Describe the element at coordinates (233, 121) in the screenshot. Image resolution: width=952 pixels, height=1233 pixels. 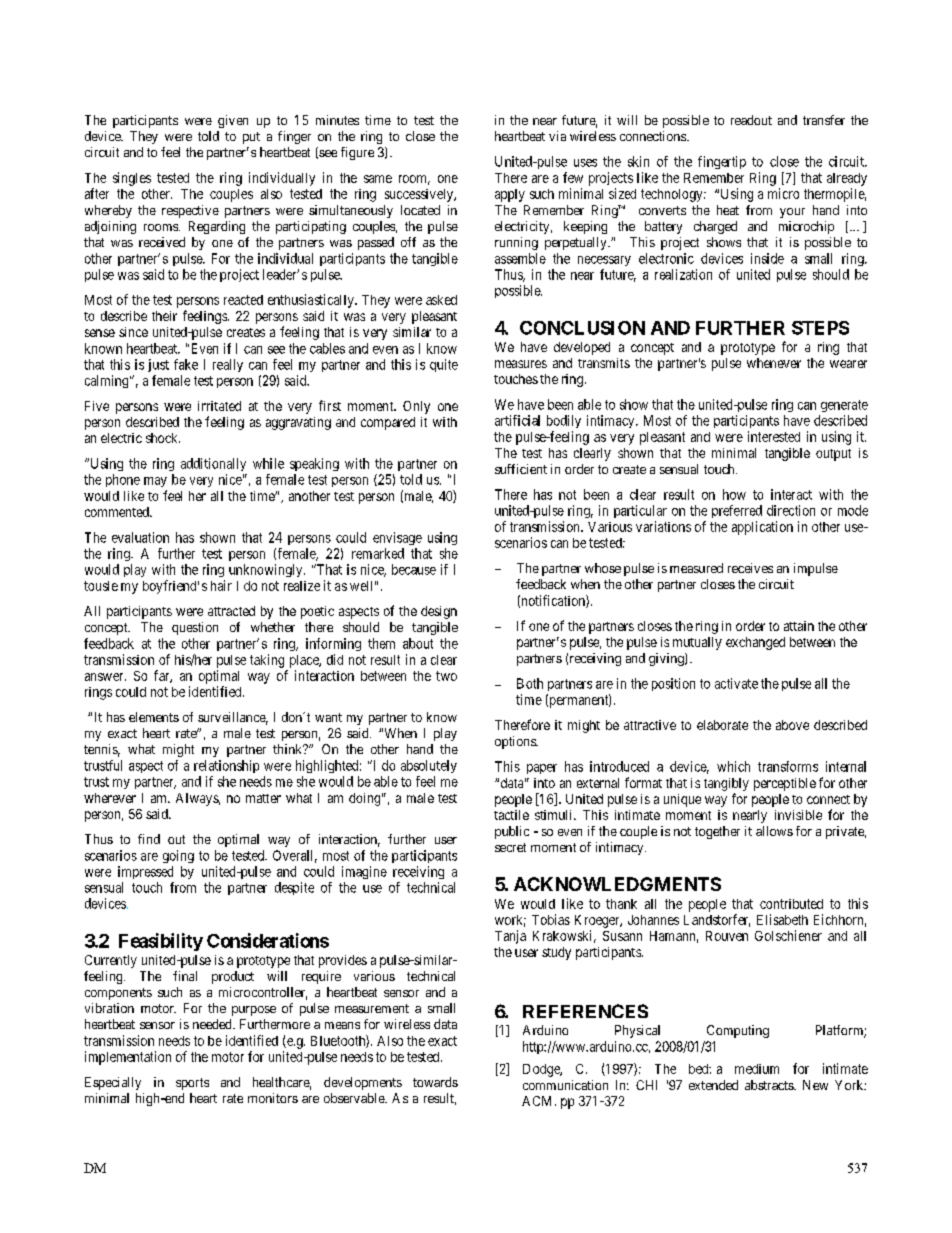
I see `given` at that location.
